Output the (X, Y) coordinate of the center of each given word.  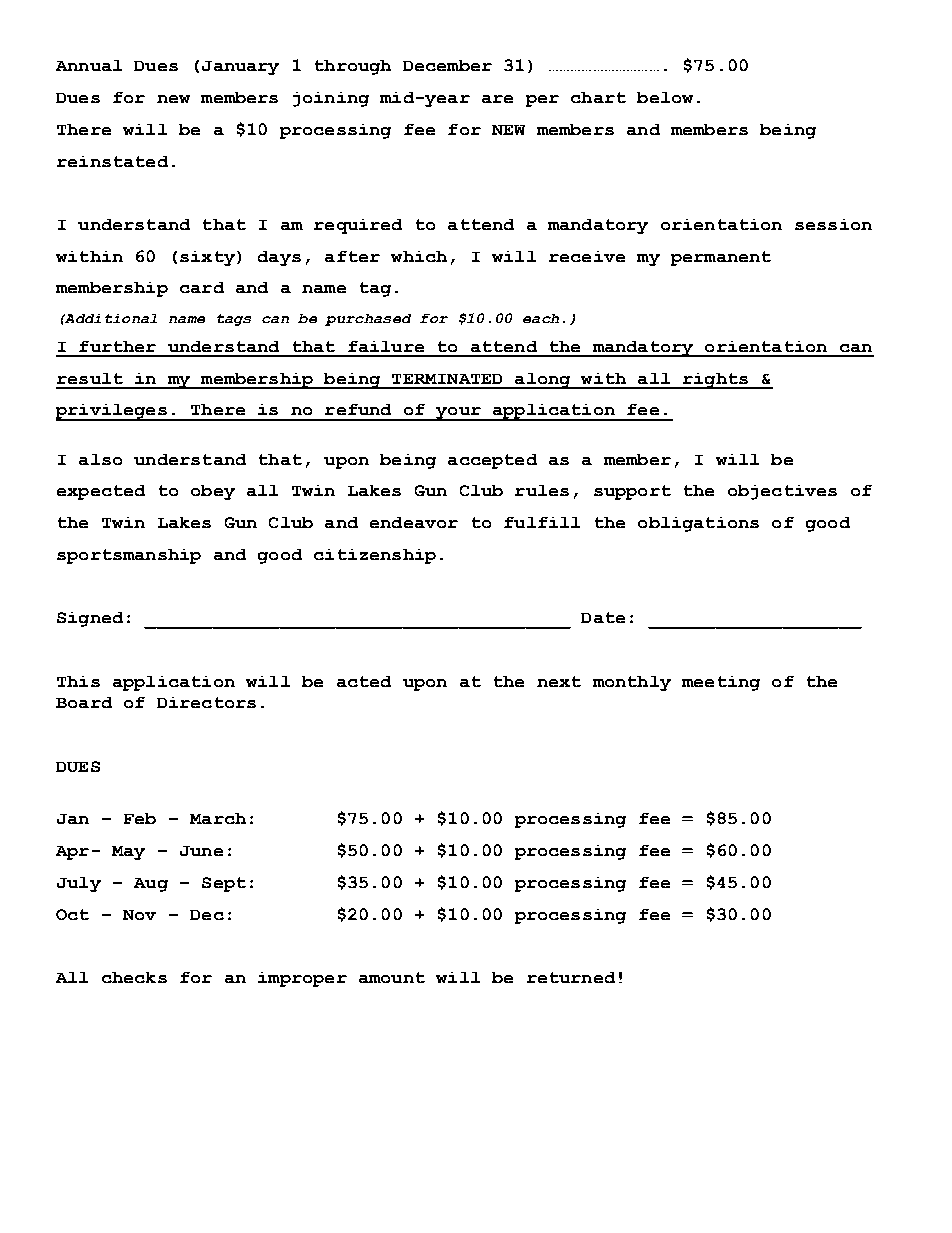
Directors (206, 702)
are (497, 99)
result (90, 378)
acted (364, 681)
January (240, 68)
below (665, 97)
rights (715, 381)
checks (134, 977)
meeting (721, 683)
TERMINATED (447, 379)
